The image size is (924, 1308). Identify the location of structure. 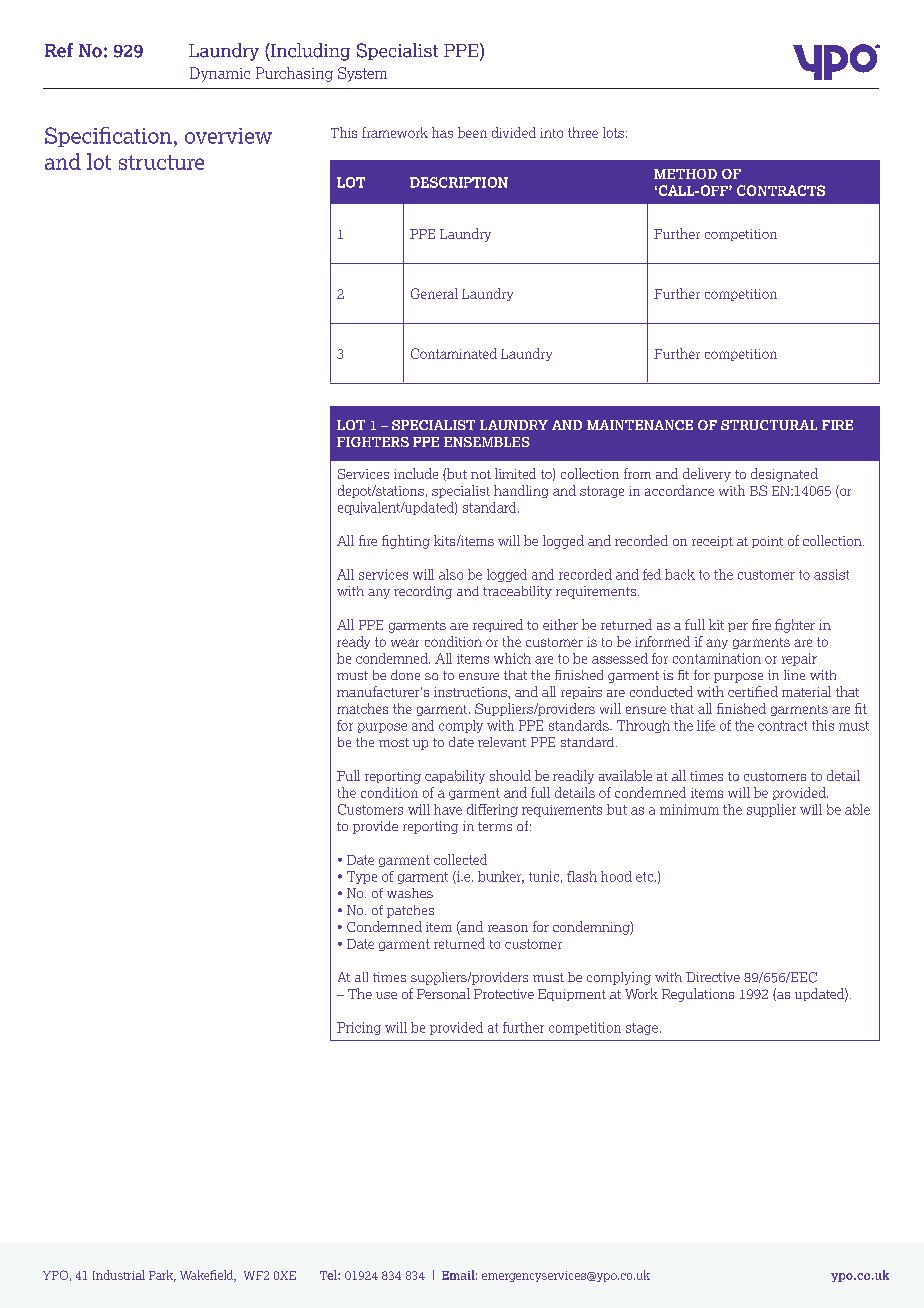
(161, 162).
